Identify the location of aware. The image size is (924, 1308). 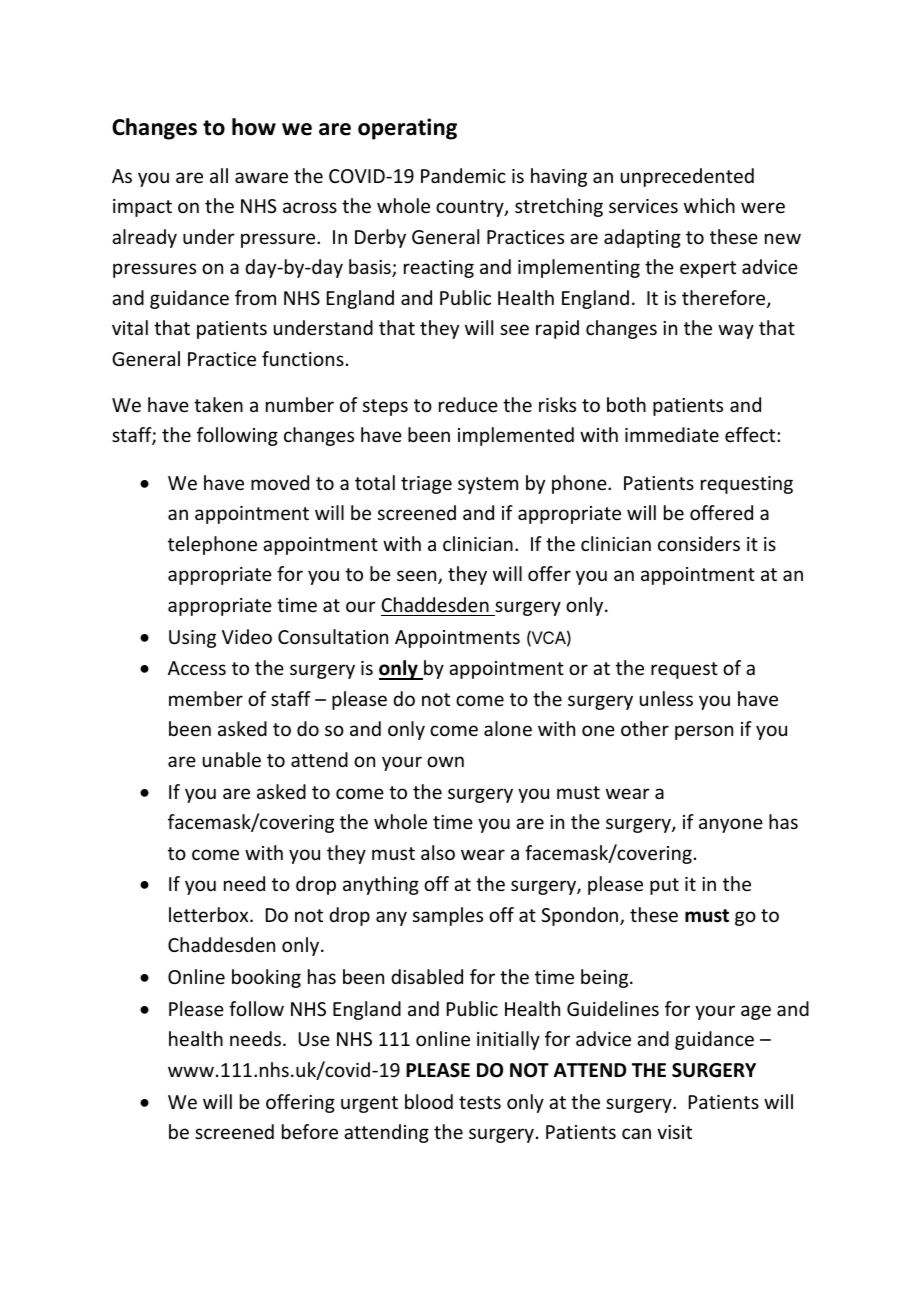
(261, 177).
